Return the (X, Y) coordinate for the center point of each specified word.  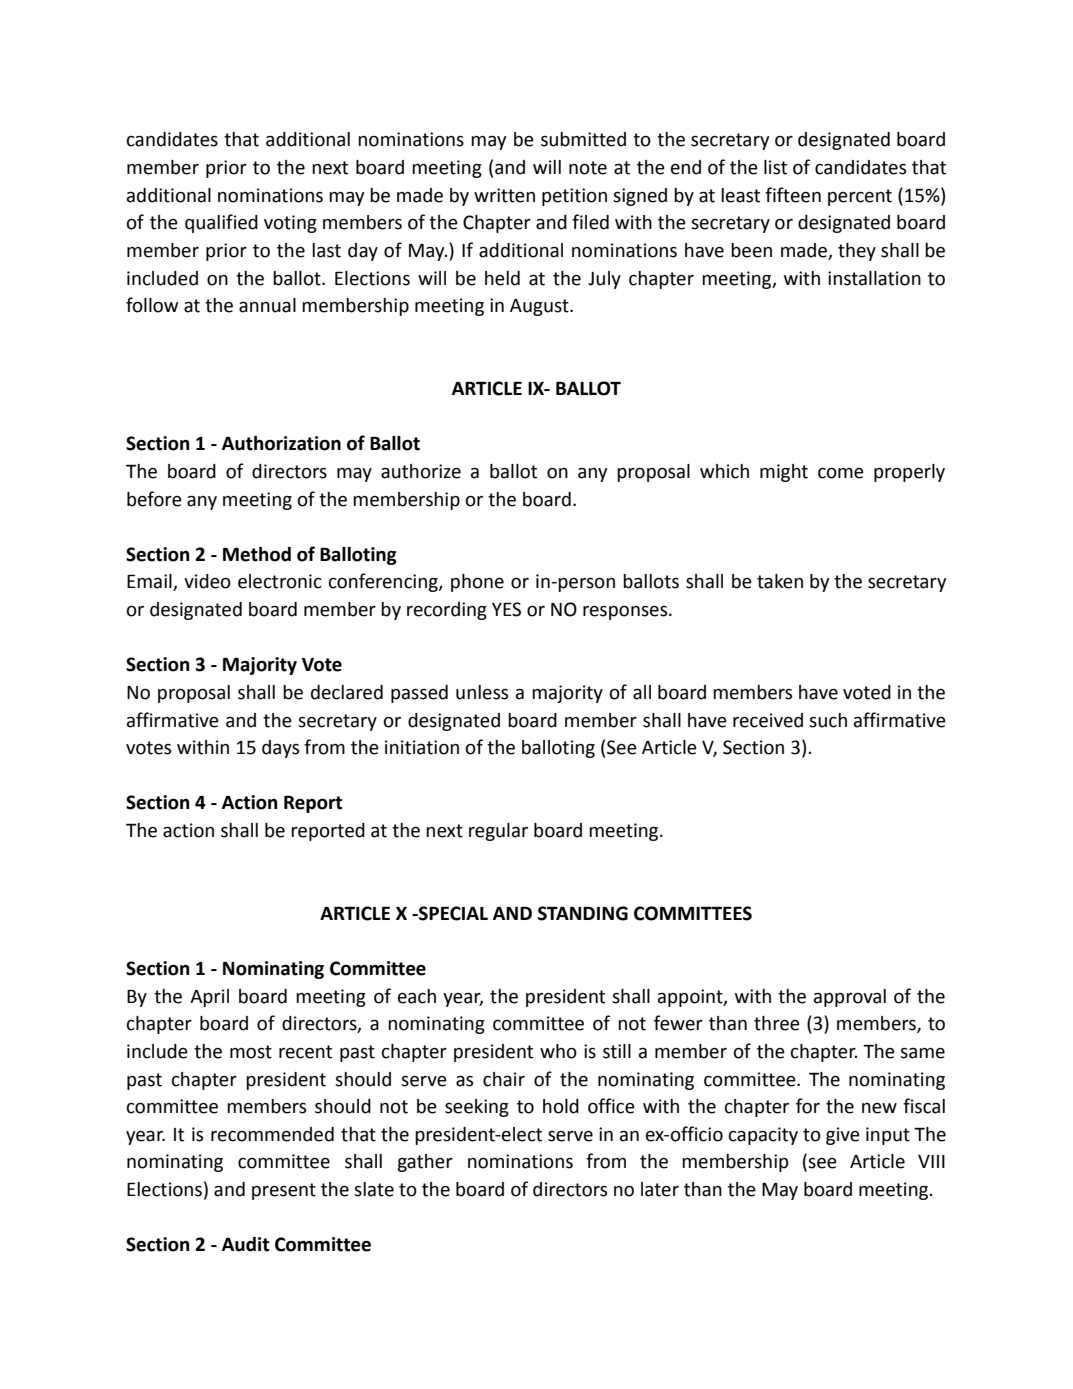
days (280, 749)
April (209, 998)
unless (482, 692)
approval (850, 998)
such (828, 720)
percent (860, 197)
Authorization (281, 443)
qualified (221, 223)
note (588, 168)
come (841, 473)
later (660, 1189)
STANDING (583, 913)
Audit (245, 1244)
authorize (421, 471)
